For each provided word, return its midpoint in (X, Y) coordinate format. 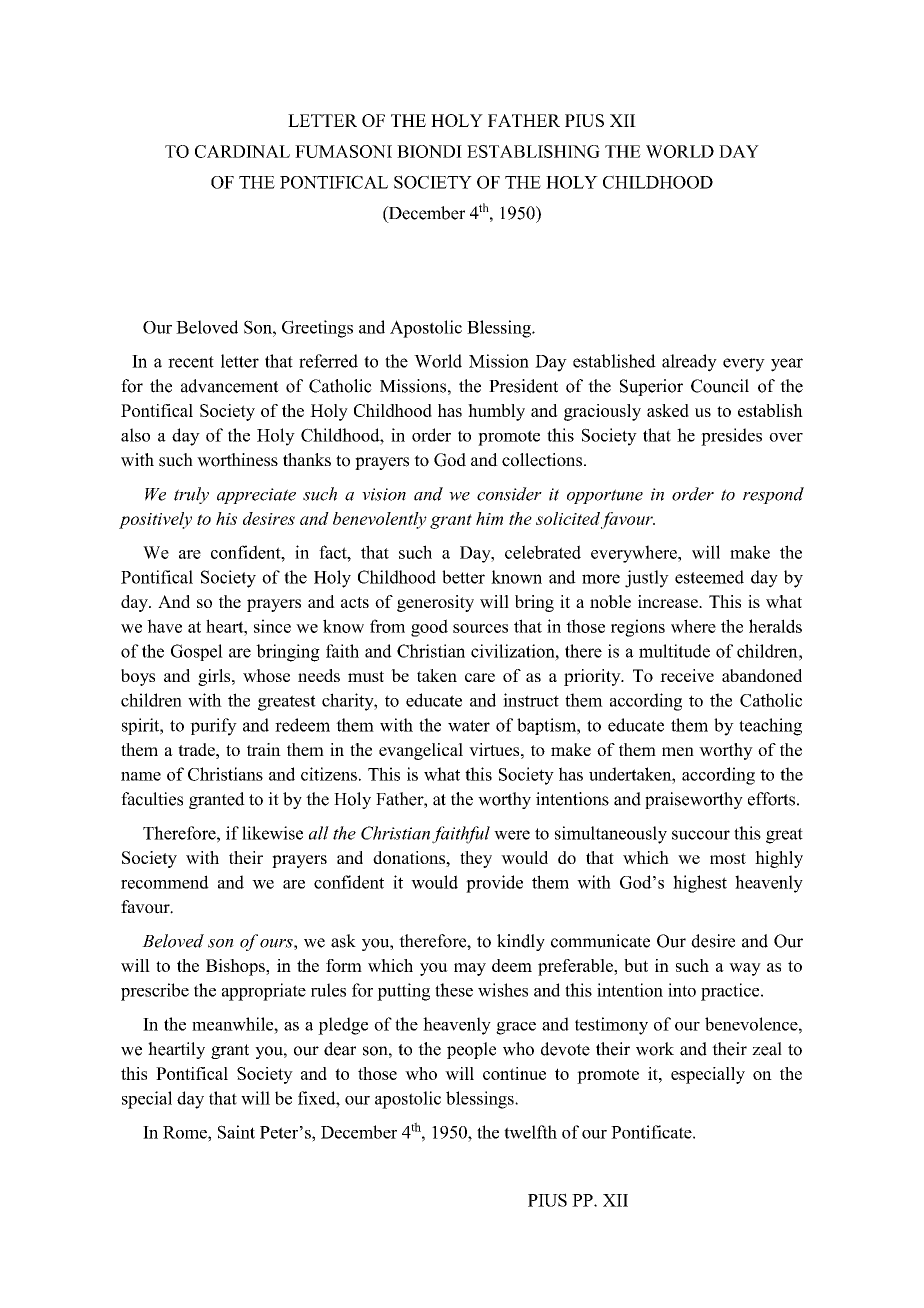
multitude (674, 651)
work (655, 1049)
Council (720, 386)
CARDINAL (242, 151)
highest (700, 884)
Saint (236, 1132)
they (476, 859)
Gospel (197, 652)
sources (480, 628)
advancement (230, 386)
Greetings (317, 329)
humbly (496, 412)
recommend (165, 882)
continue (514, 1073)
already (689, 363)
